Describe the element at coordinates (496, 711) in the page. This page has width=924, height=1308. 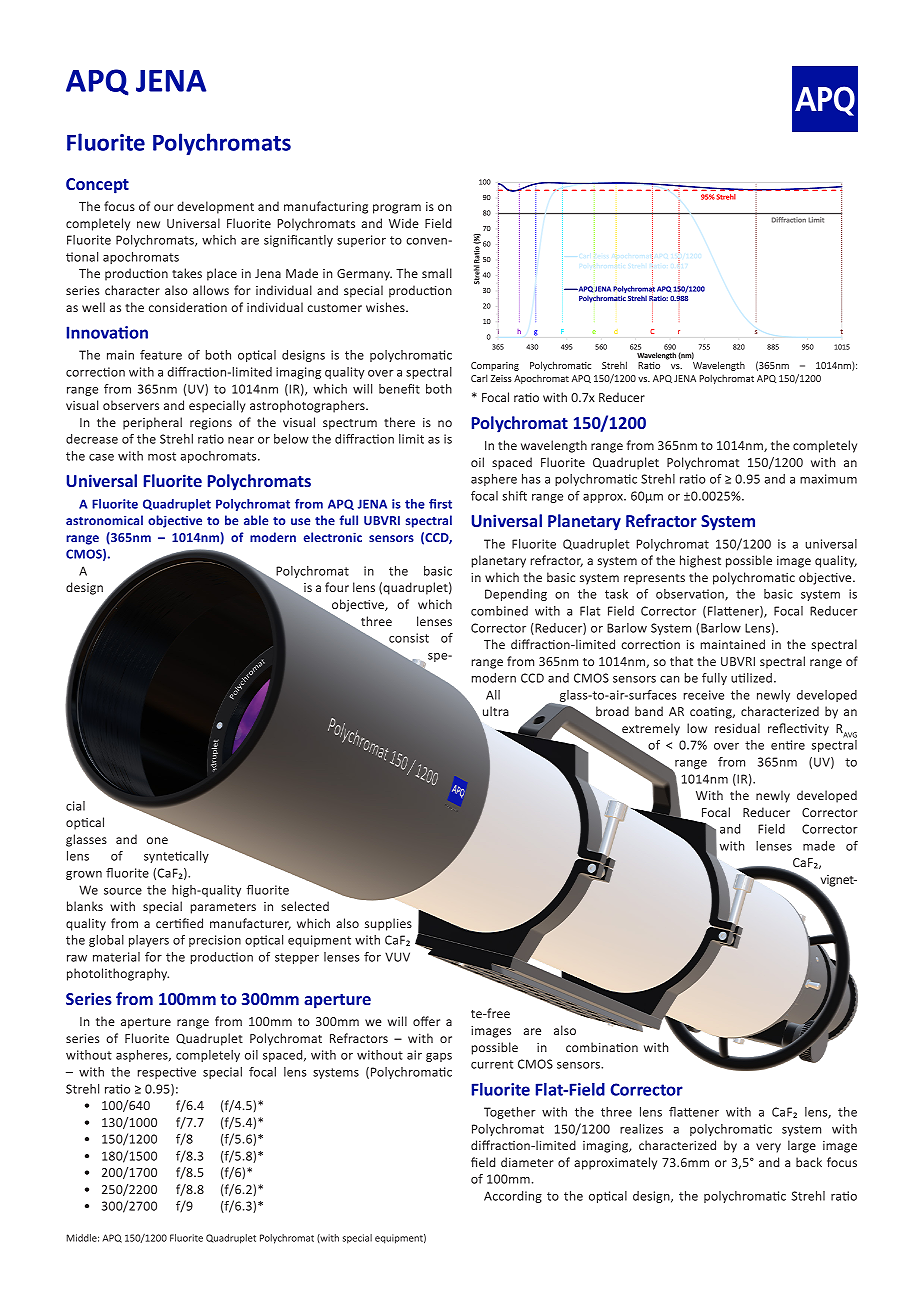
I see `ultra` at that location.
